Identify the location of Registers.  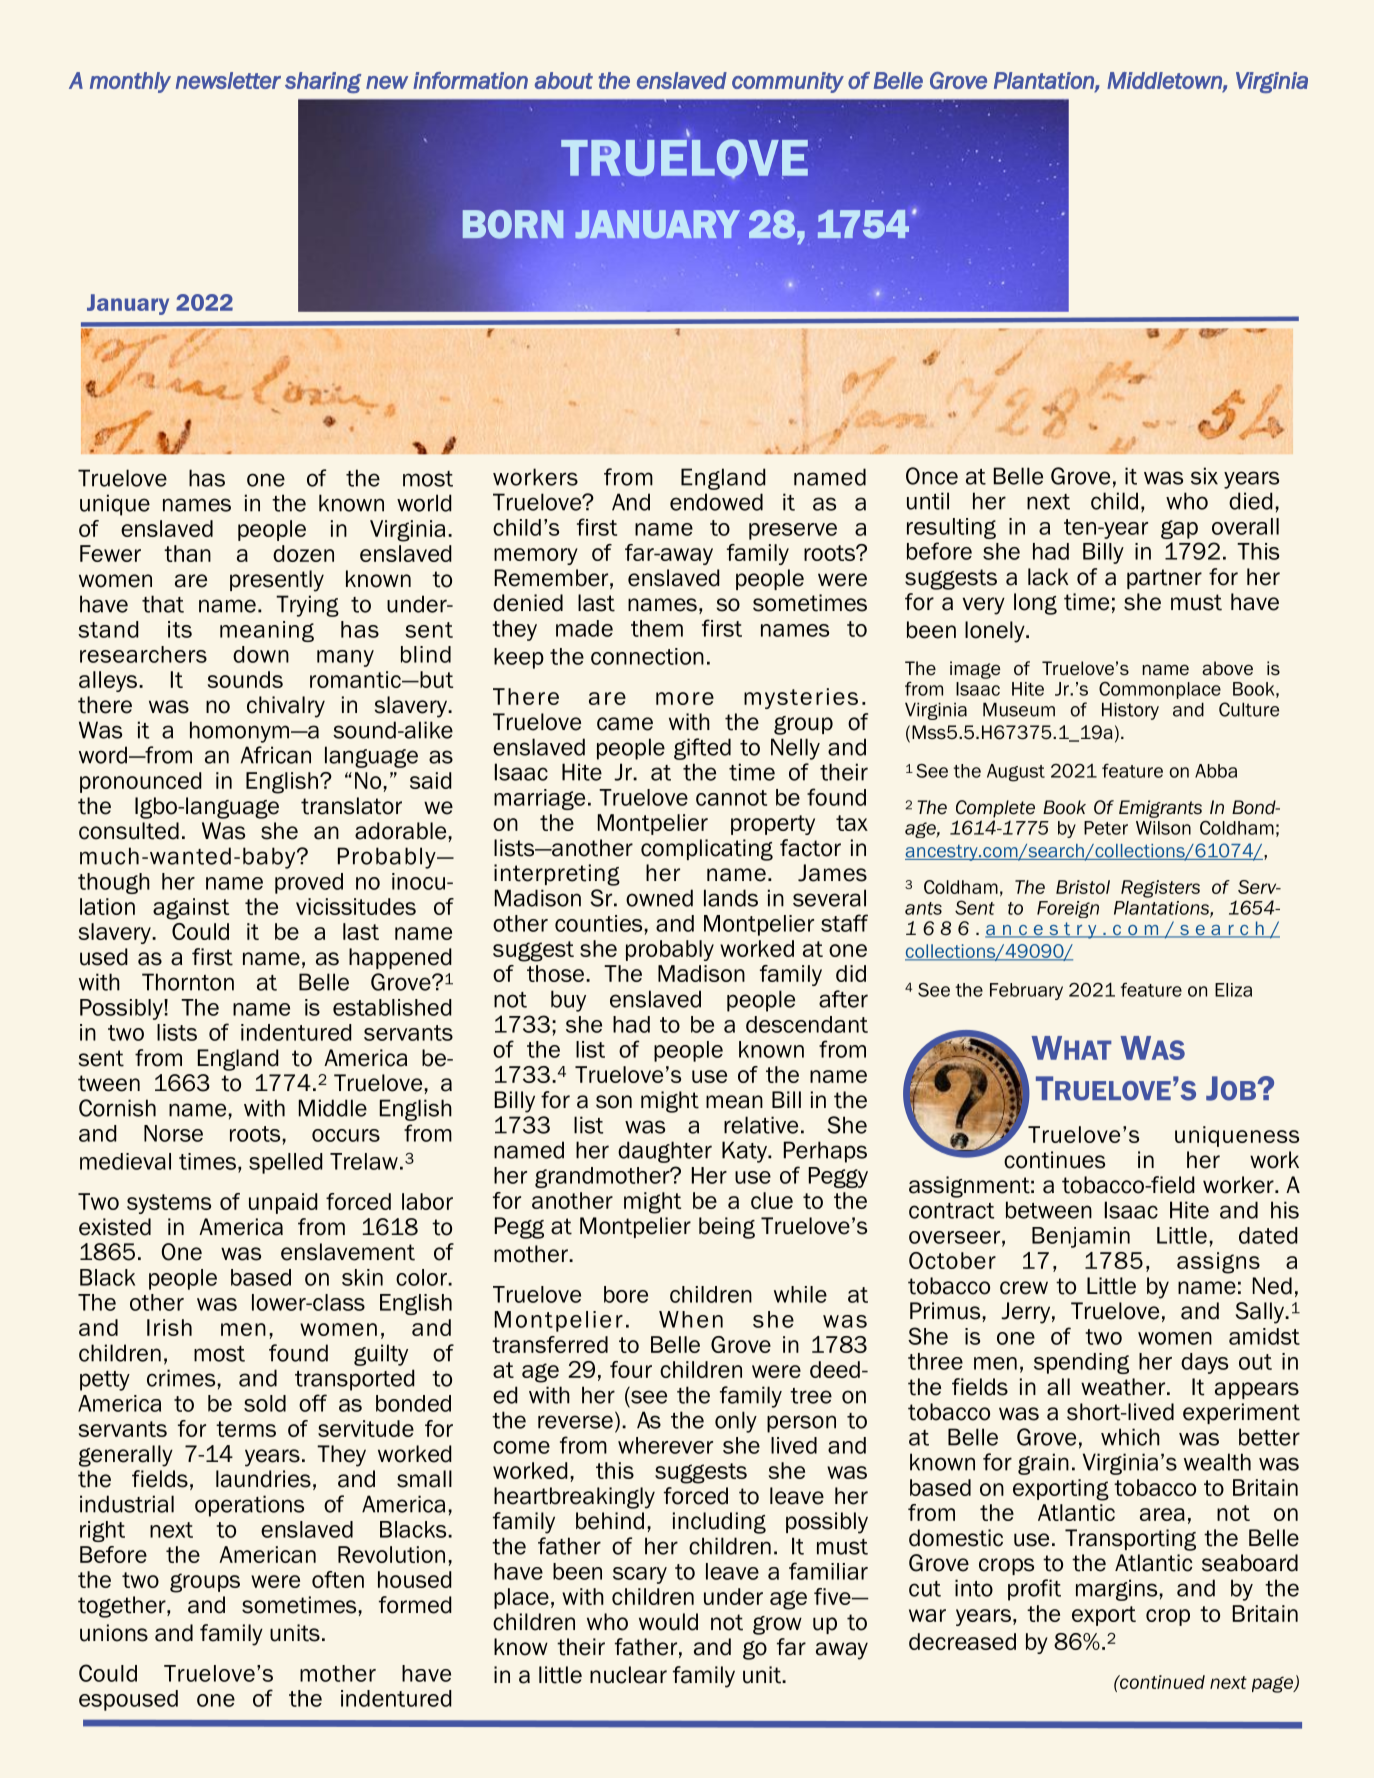
(1160, 889).
